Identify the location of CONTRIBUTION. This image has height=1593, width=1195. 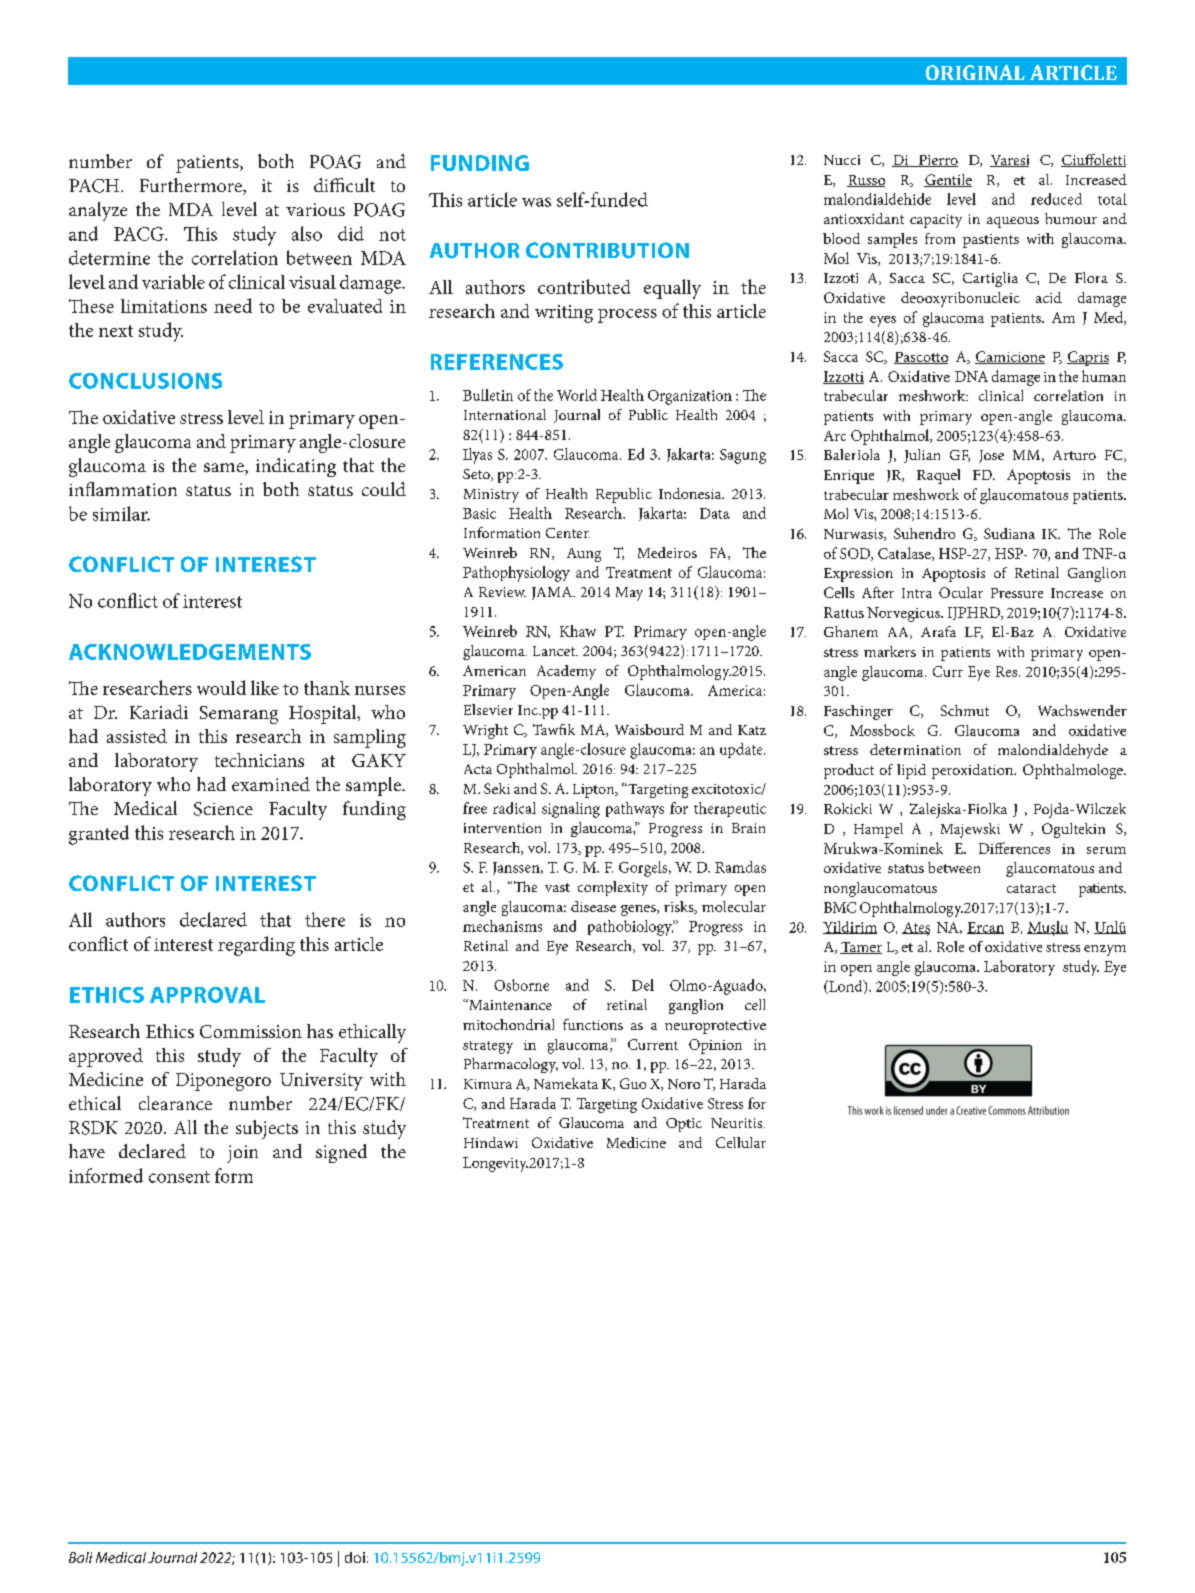
(607, 250).
